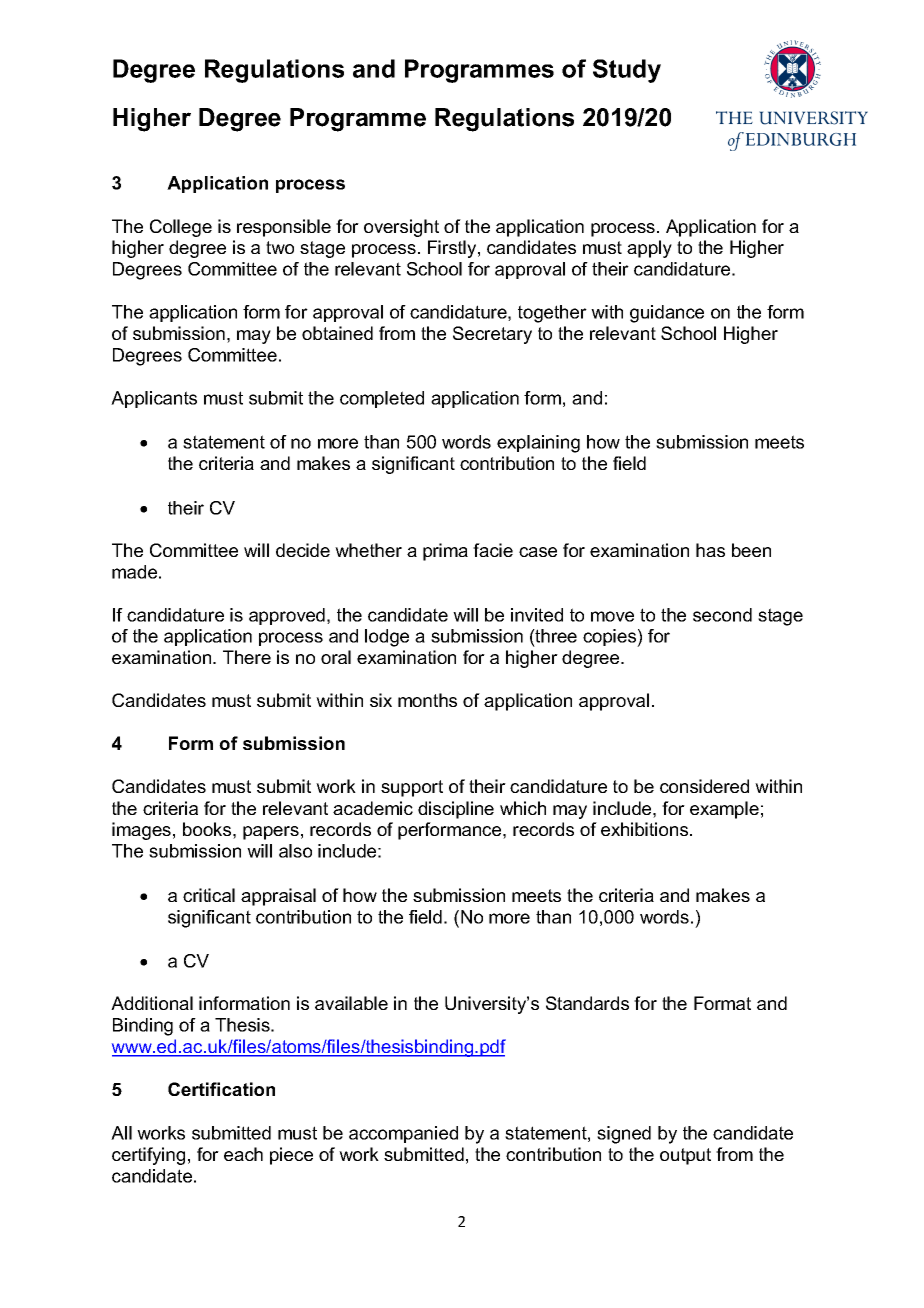 The width and height of the page is (924, 1308). I want to click on College, so click(181, 228).
